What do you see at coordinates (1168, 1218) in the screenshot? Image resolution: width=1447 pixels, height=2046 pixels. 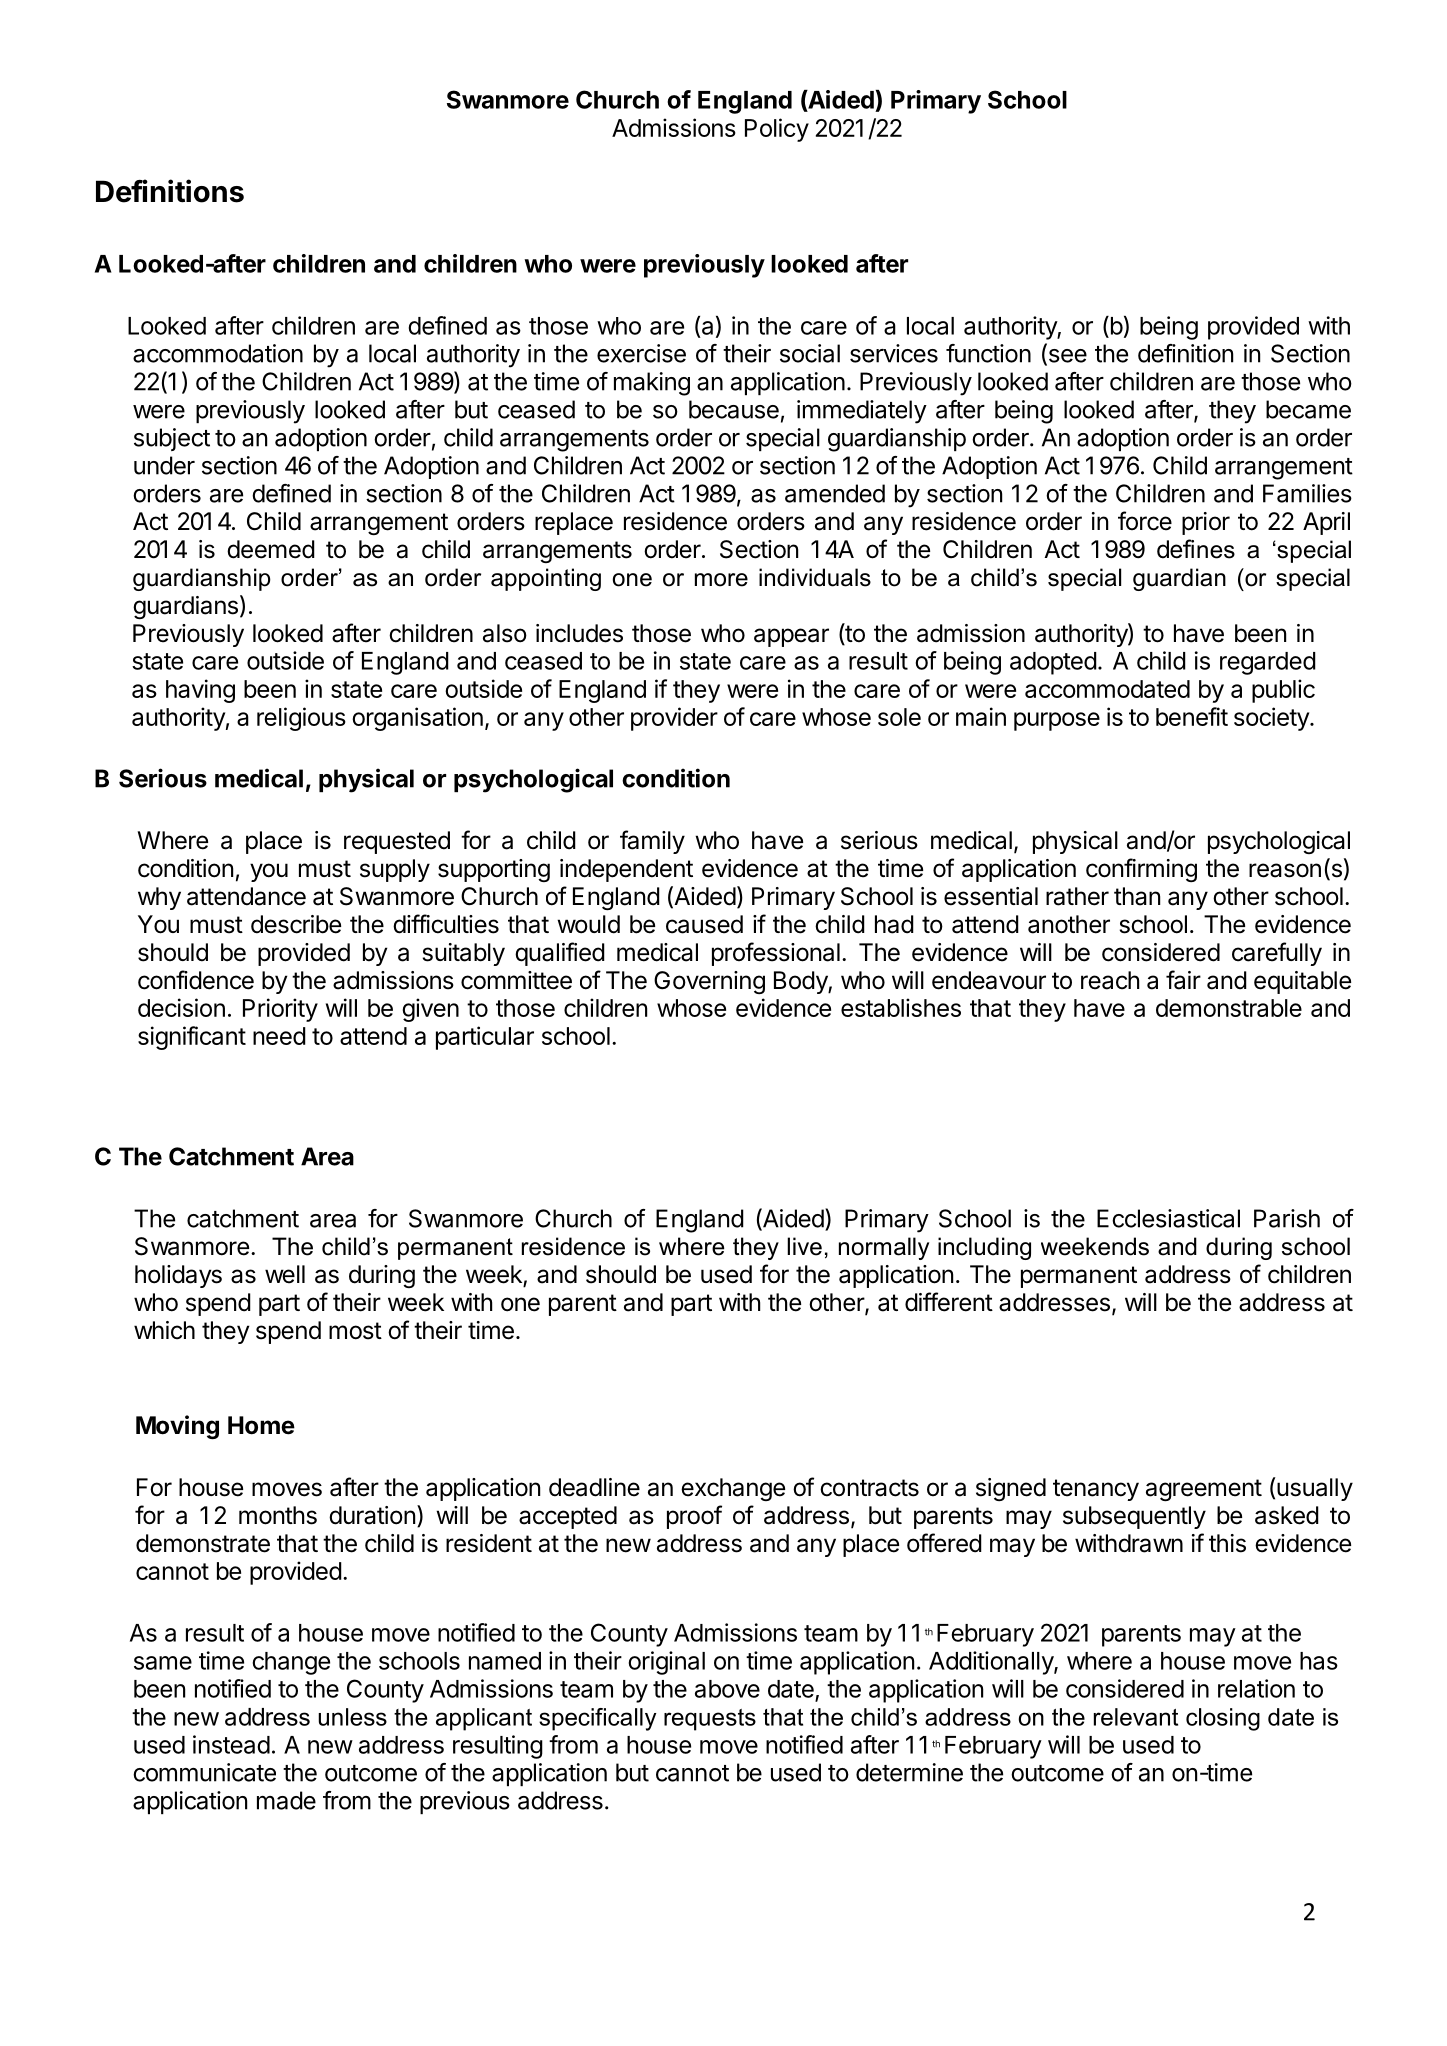 I see `Ecclesiastical` at bounding box center [1168, 1218].
